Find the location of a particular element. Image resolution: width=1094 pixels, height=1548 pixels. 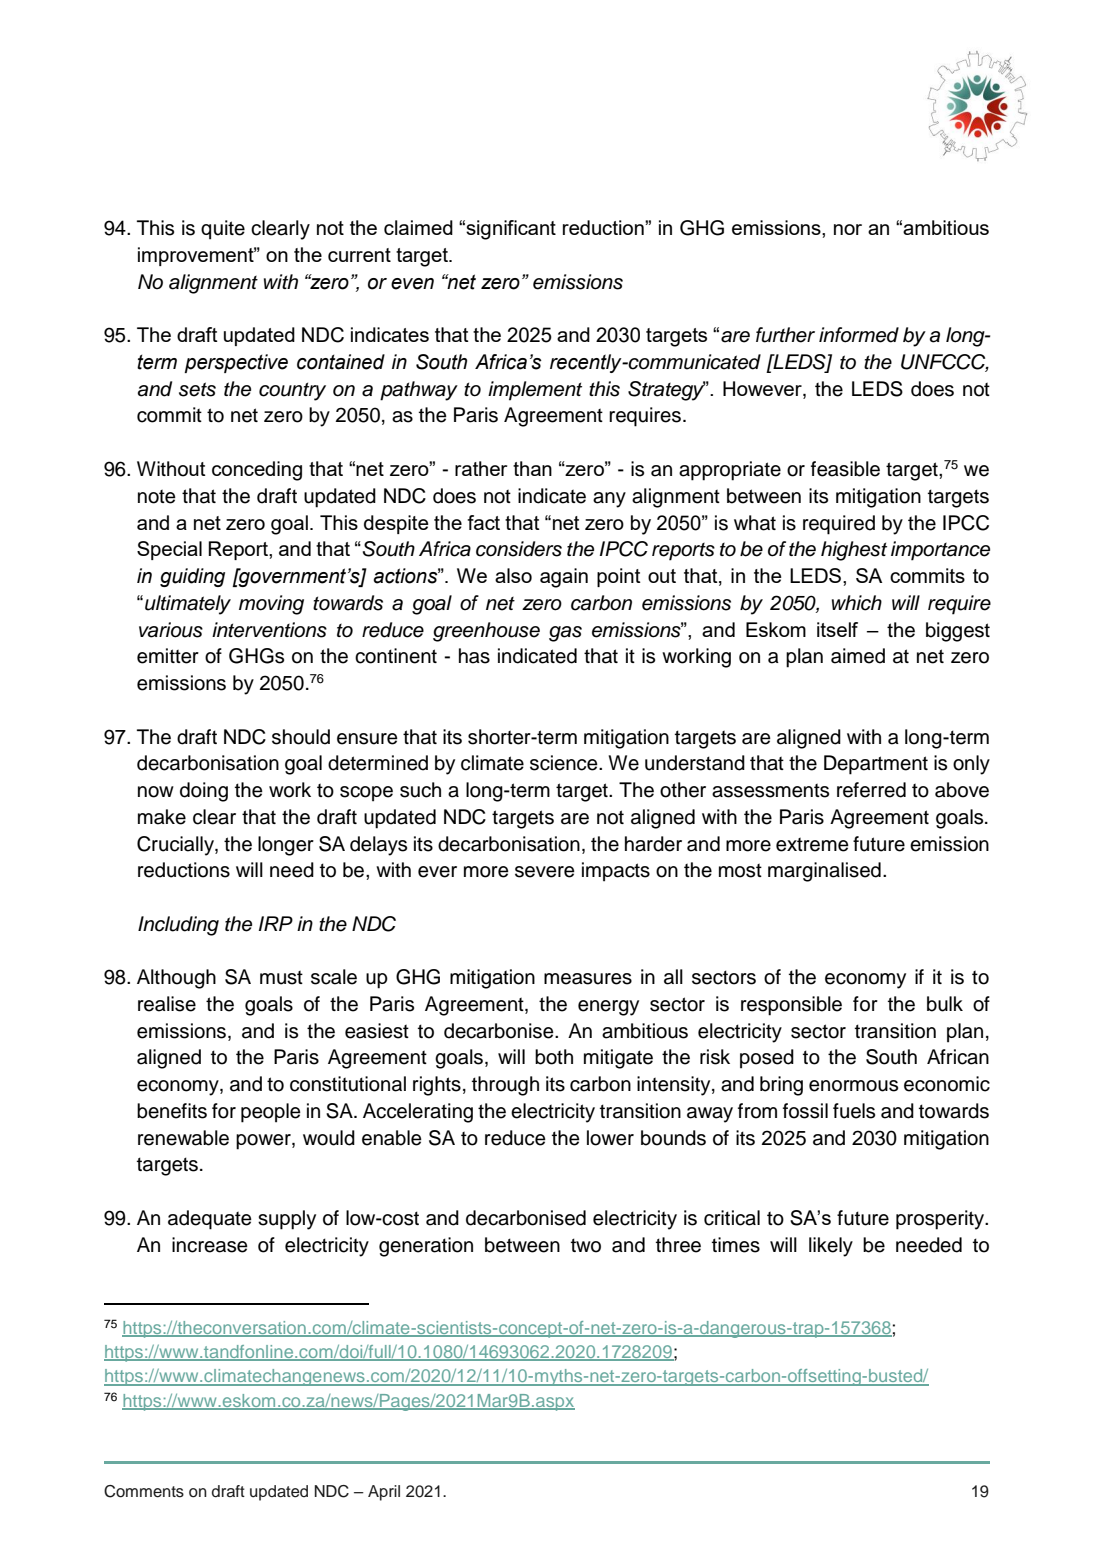

itself is located at coordinates (837, 629).
